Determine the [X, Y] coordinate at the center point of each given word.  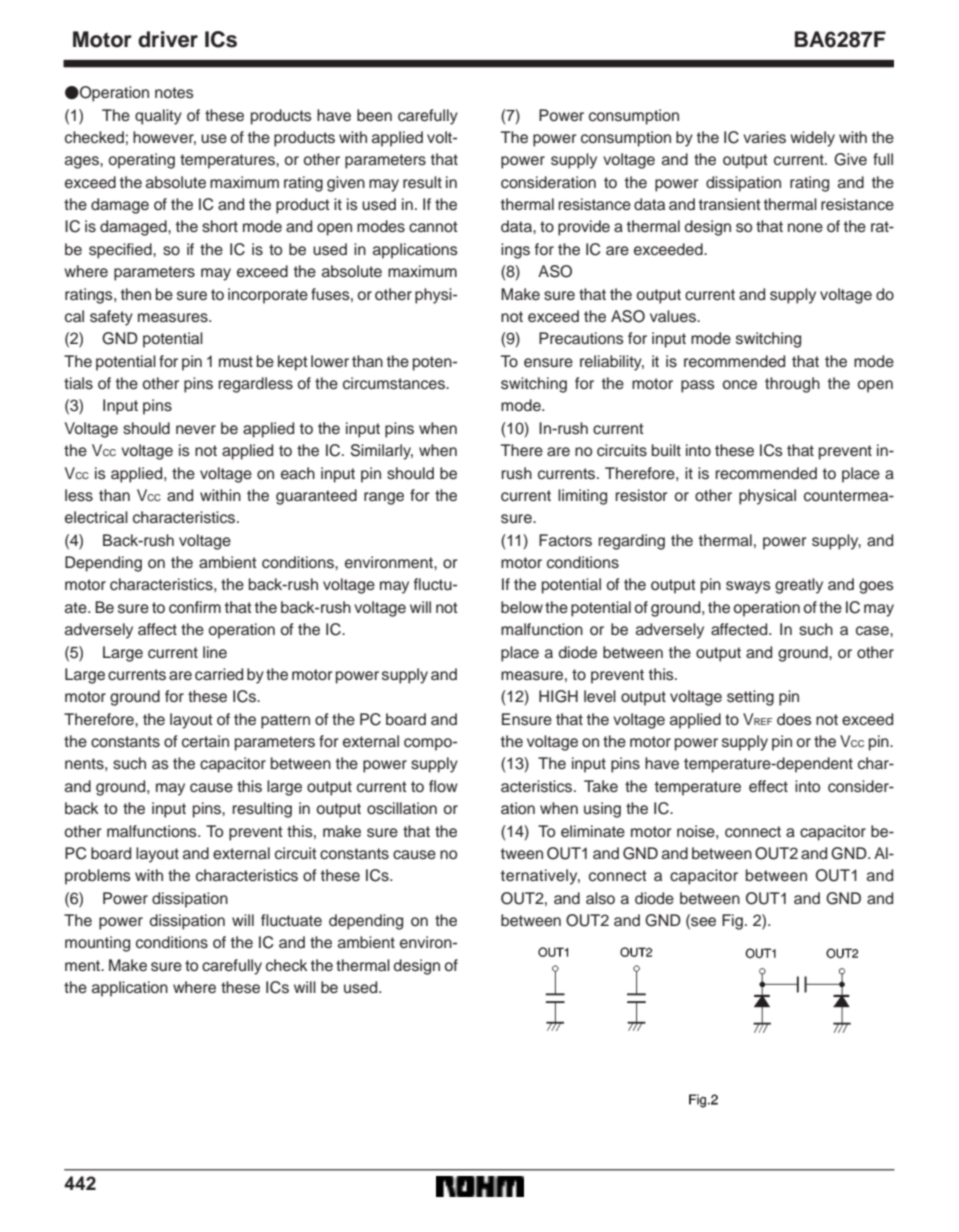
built [666, 450]
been [374, 115]
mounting [97, 944]
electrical [96, 517]
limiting [582, 497]
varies [764, 137]
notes [174, 93]
